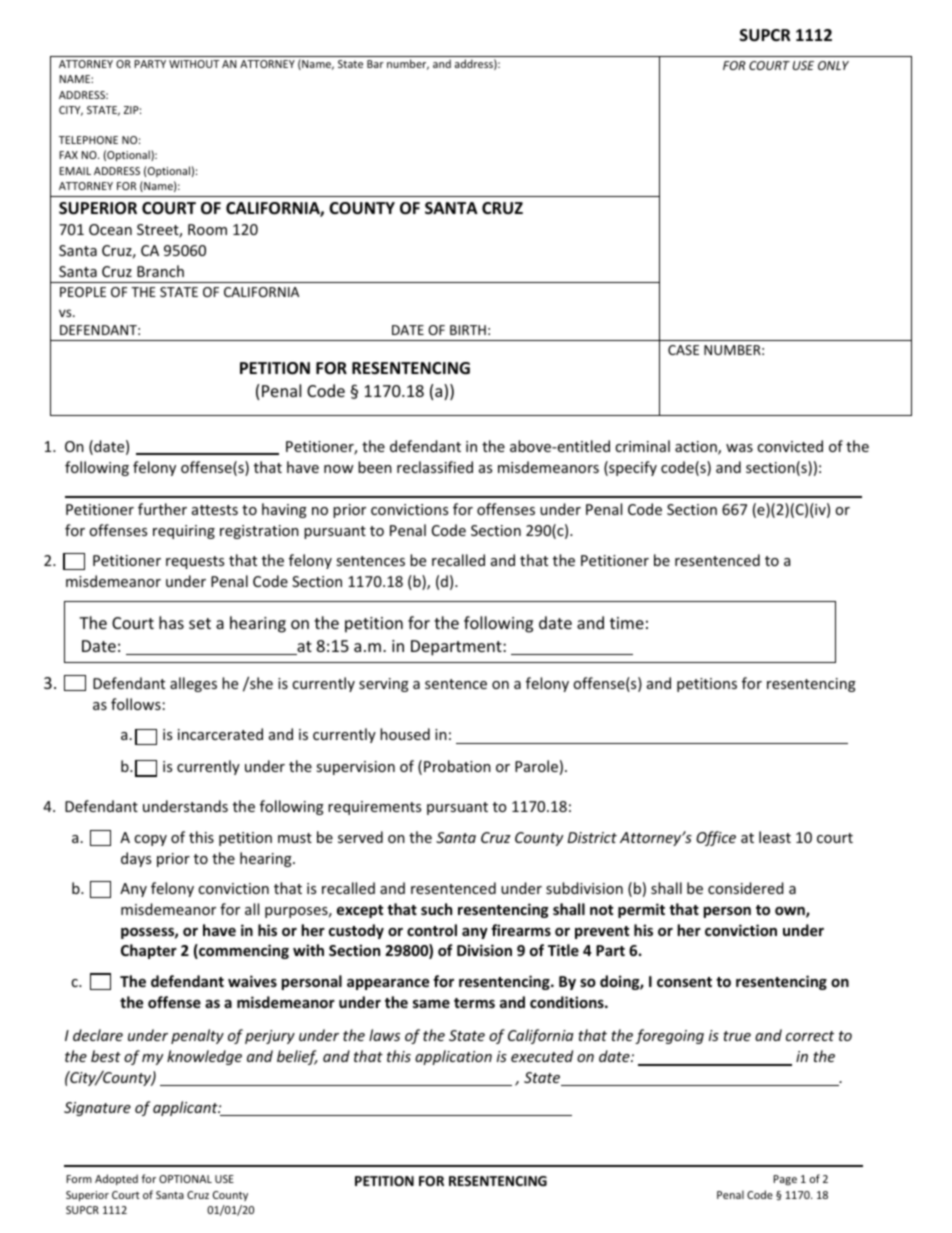 The image size is (952, 1233). What do you see at coordinates (833, 65) in the screenshot?
I see `ONLY` at bounding box center [833, 65].
